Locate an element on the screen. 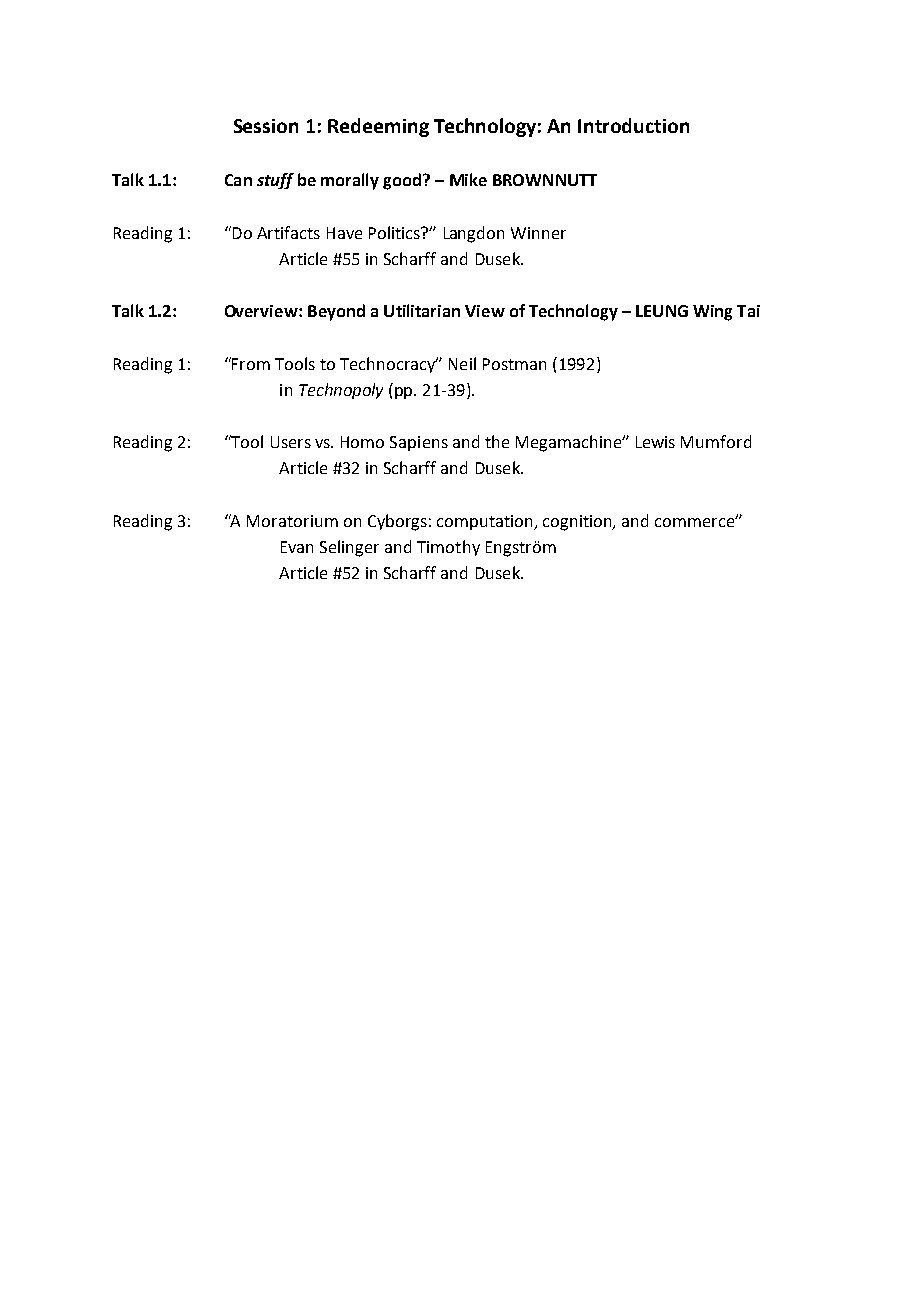 The height and width of the screenshot is (1308, 924). Evan is located at coordinates (297, 547).
